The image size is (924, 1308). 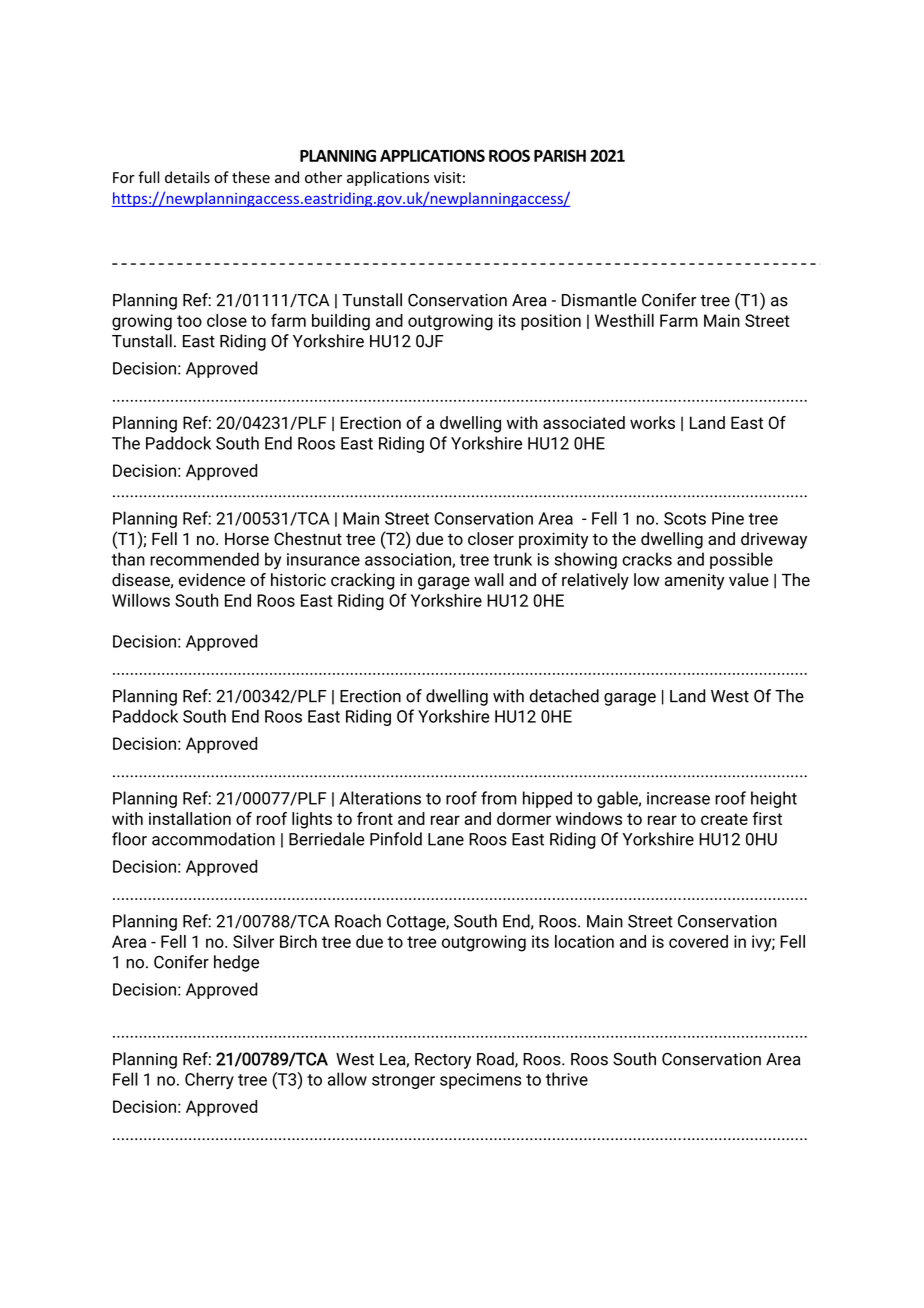 I want to click on details, so click(x=187, y=177).
